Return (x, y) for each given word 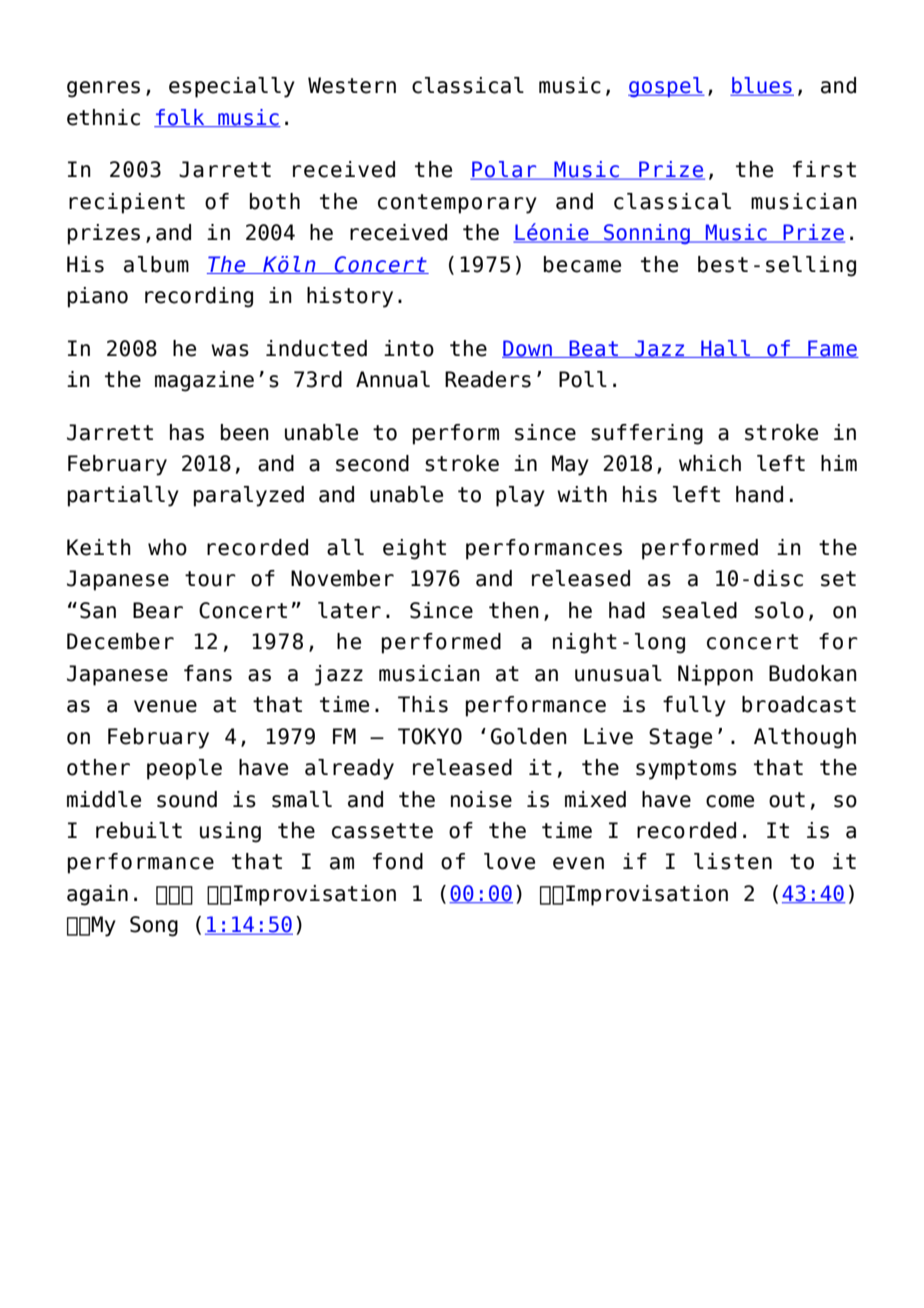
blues (762, 86)
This (423, 704)
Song (154, 926)
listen (733, 861)
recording (199, 297)
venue (165, 706)
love (509, 861)
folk (180, 118)
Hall (725, 349)
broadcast (799, 704)
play (520, 496)
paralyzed (249, 496)
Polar (504, 170)
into (409, 348)
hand (759, 494)
